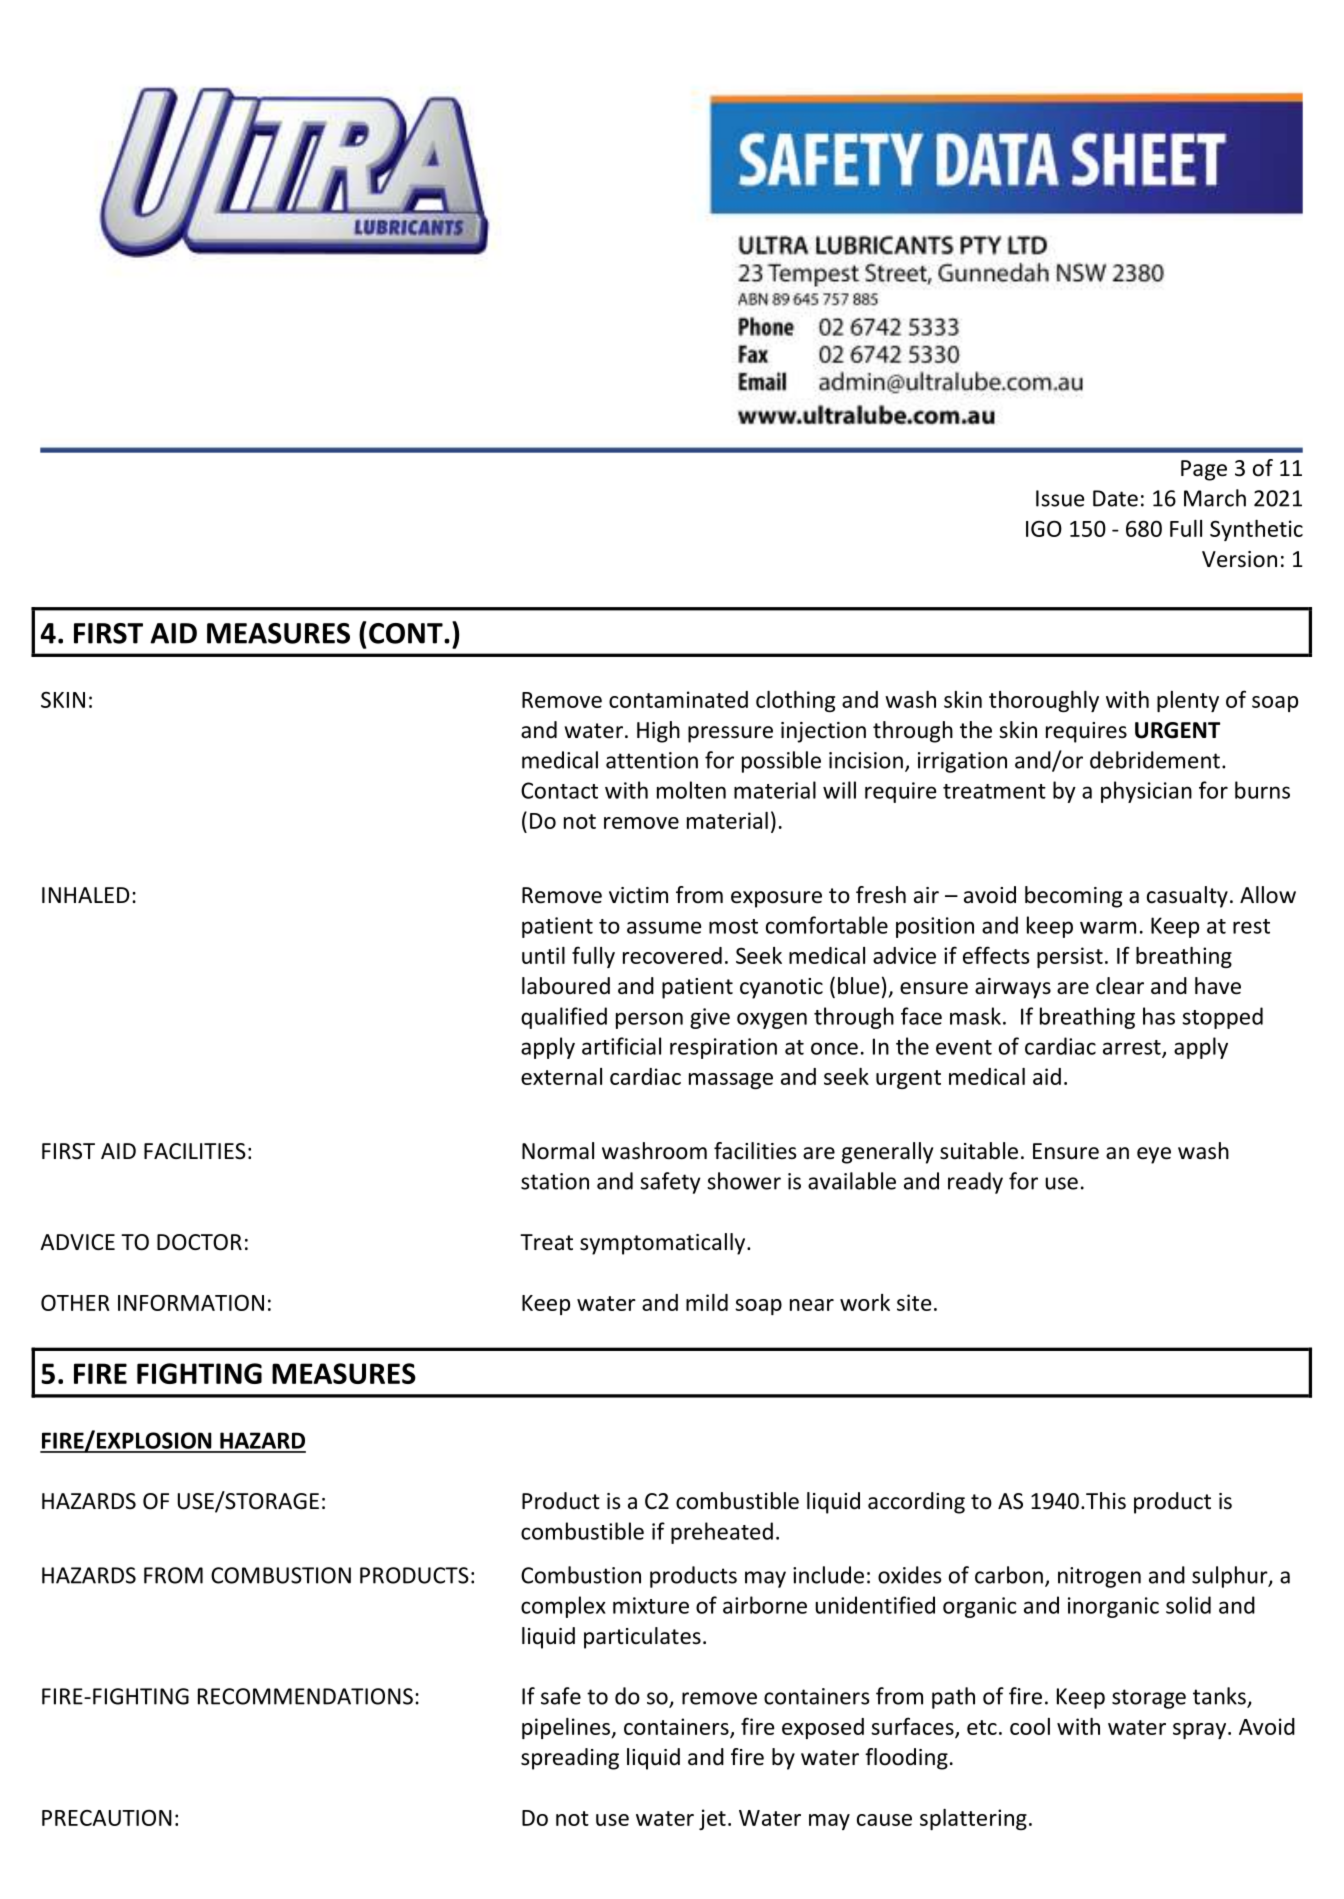  I want to click on warm, so click(1108, 927).
